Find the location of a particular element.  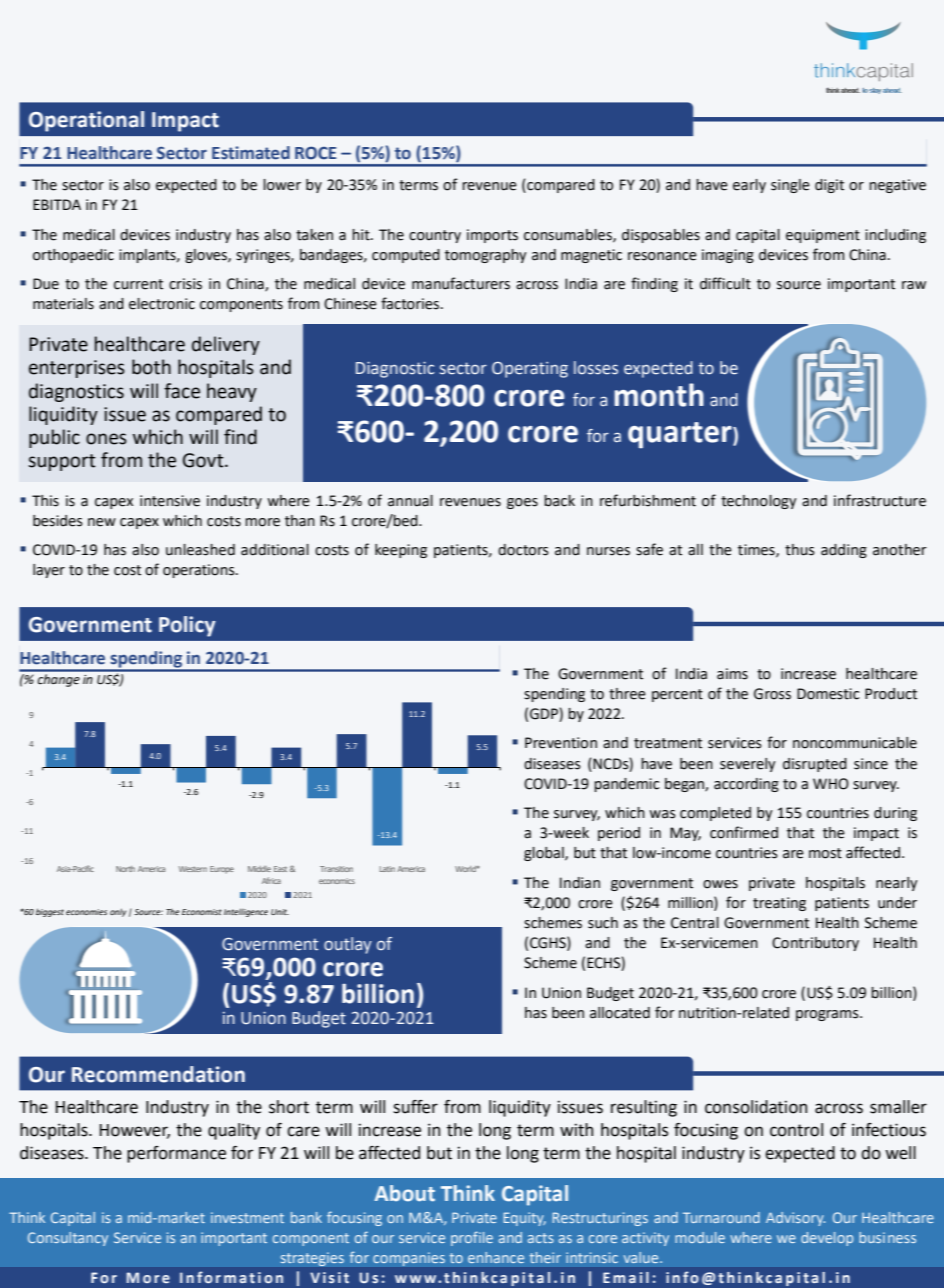

Prevention is located at coordinates (561, 743).
